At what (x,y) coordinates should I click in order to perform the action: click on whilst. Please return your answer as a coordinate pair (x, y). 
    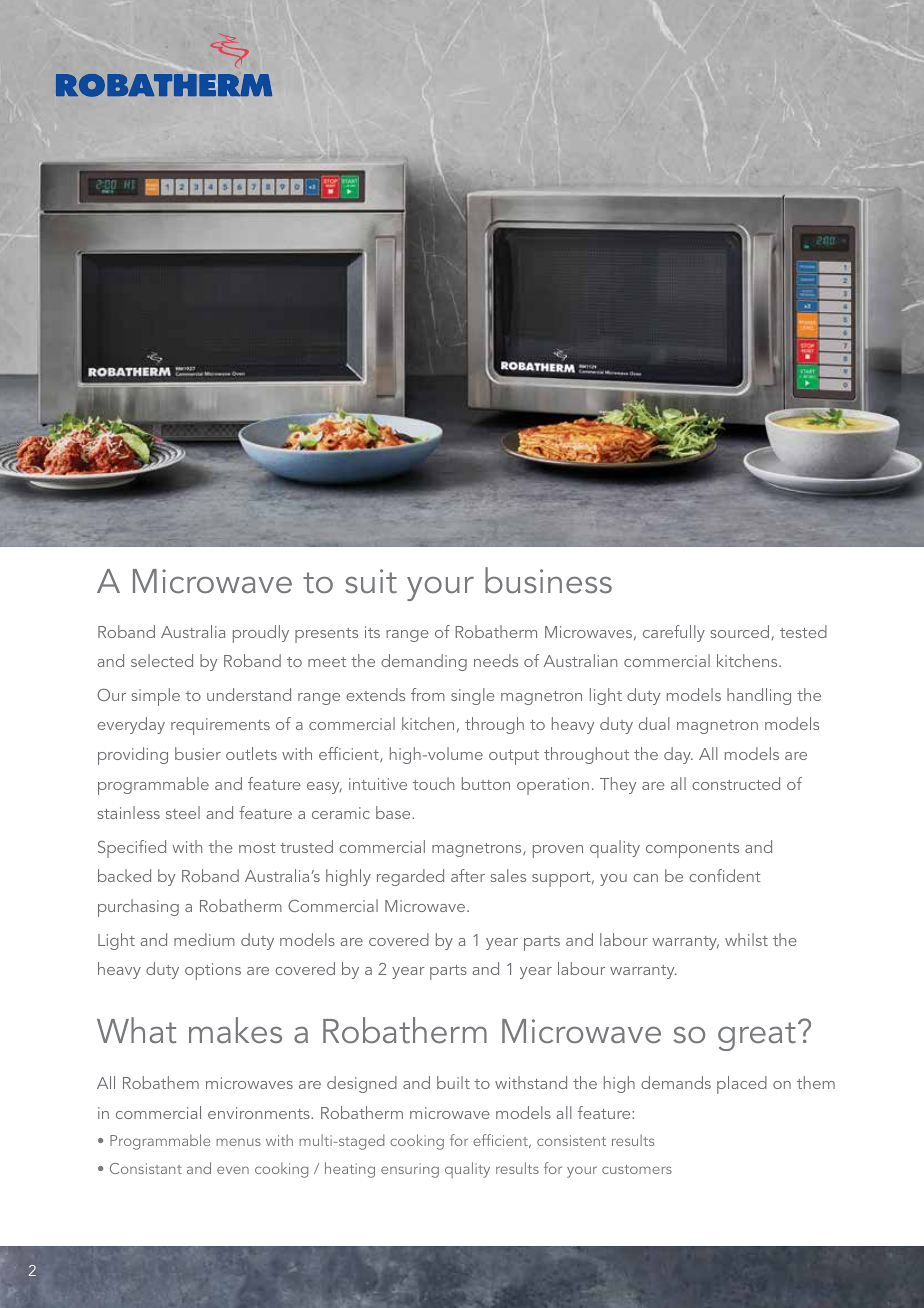
    Looking at the image, I should click on (746, 939).
